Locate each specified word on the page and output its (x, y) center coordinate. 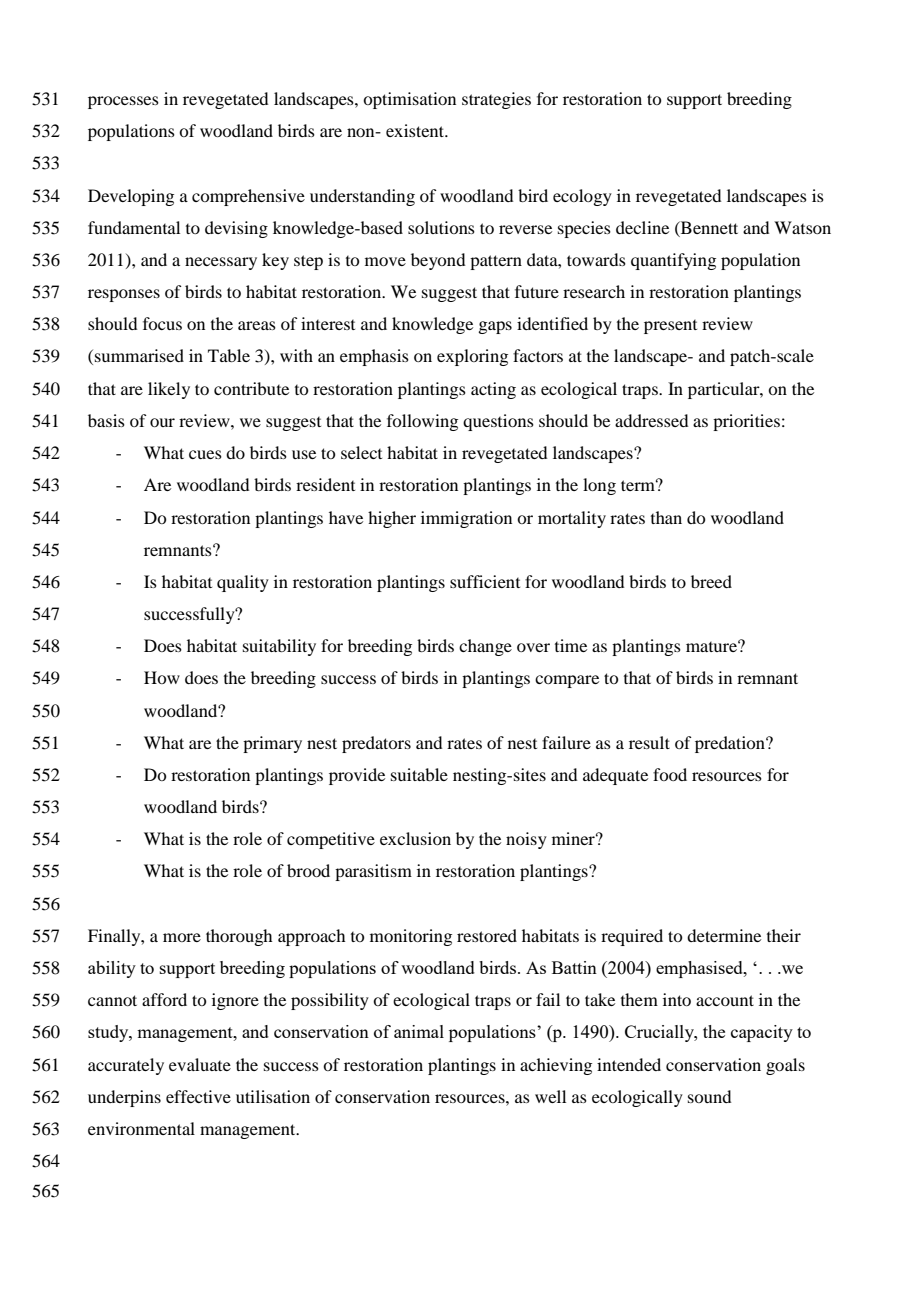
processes (123, 102)
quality (243, 583)
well (550, 1096)
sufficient (485, 581)
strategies (496, 100)
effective (198, 1096)
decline (642, 227)
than (666, 517)
